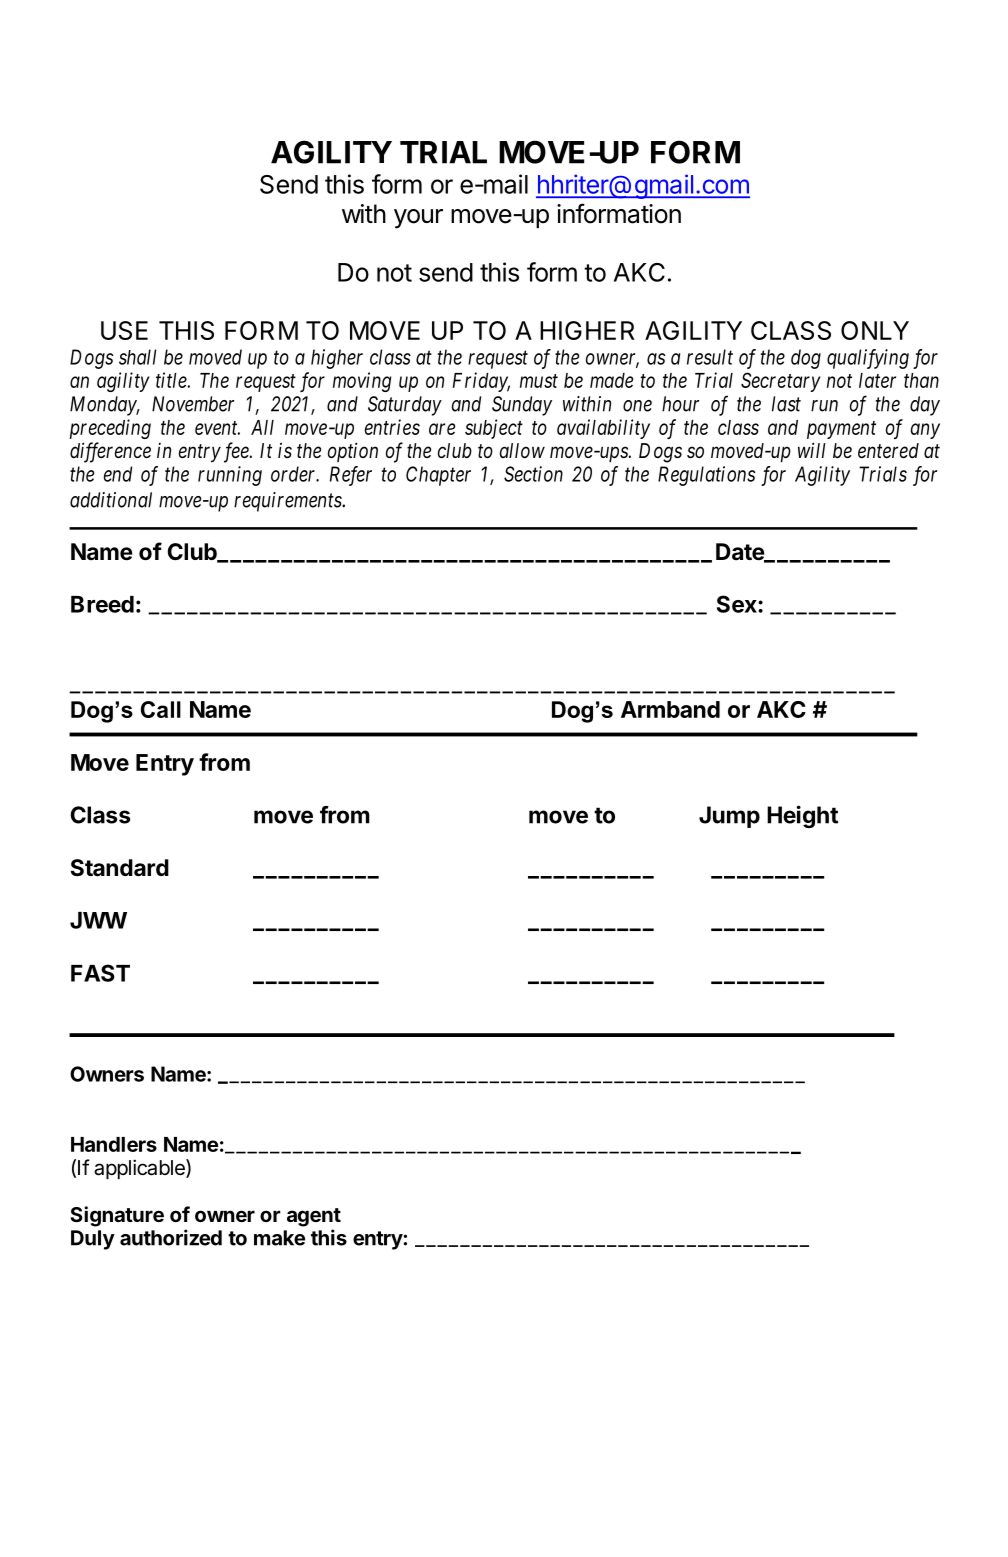  I want to click on Height, so click(802, 816).
